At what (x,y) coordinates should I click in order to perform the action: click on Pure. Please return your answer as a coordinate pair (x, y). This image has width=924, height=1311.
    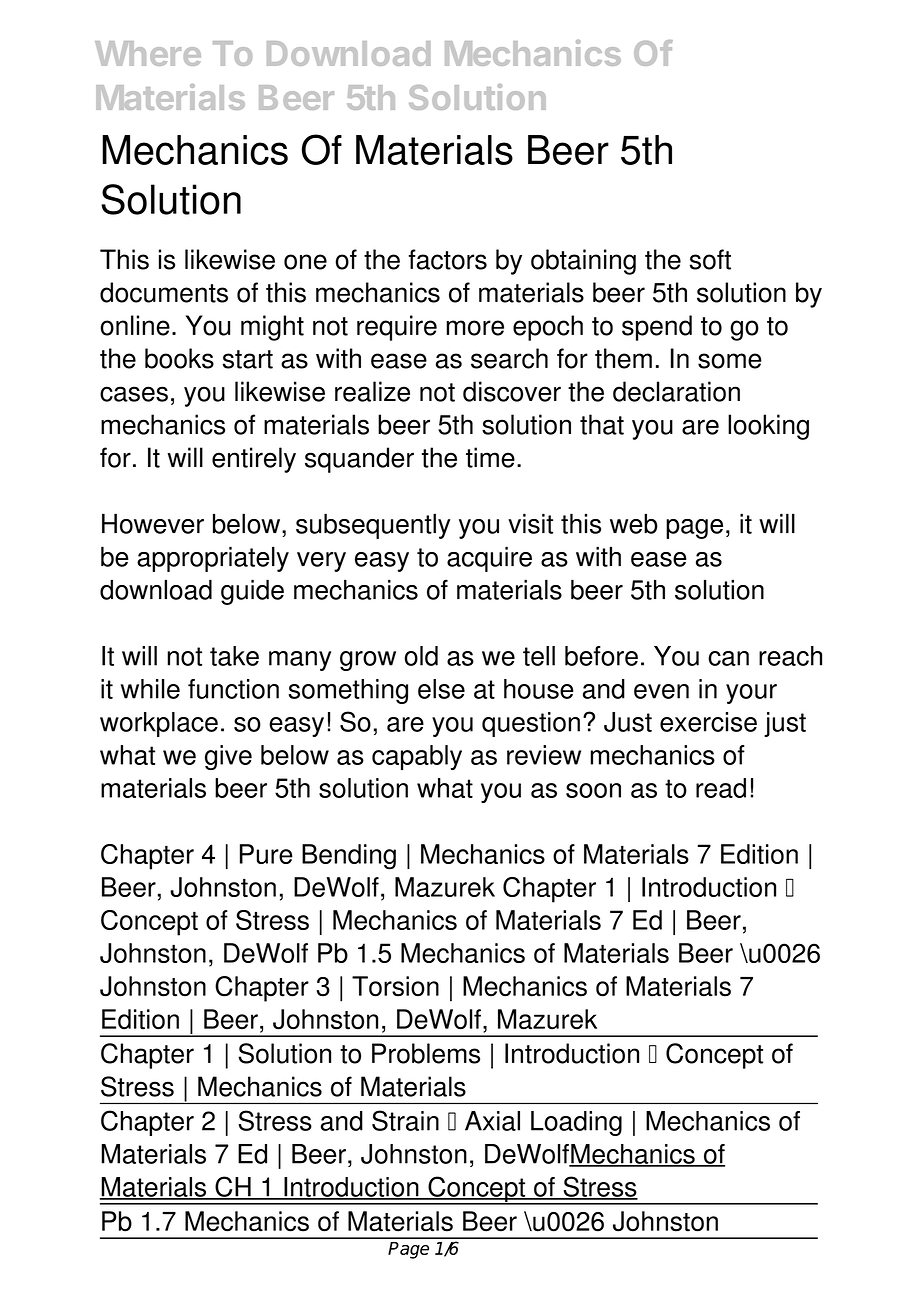
    Looking at the image, I should click on (266, 854).
